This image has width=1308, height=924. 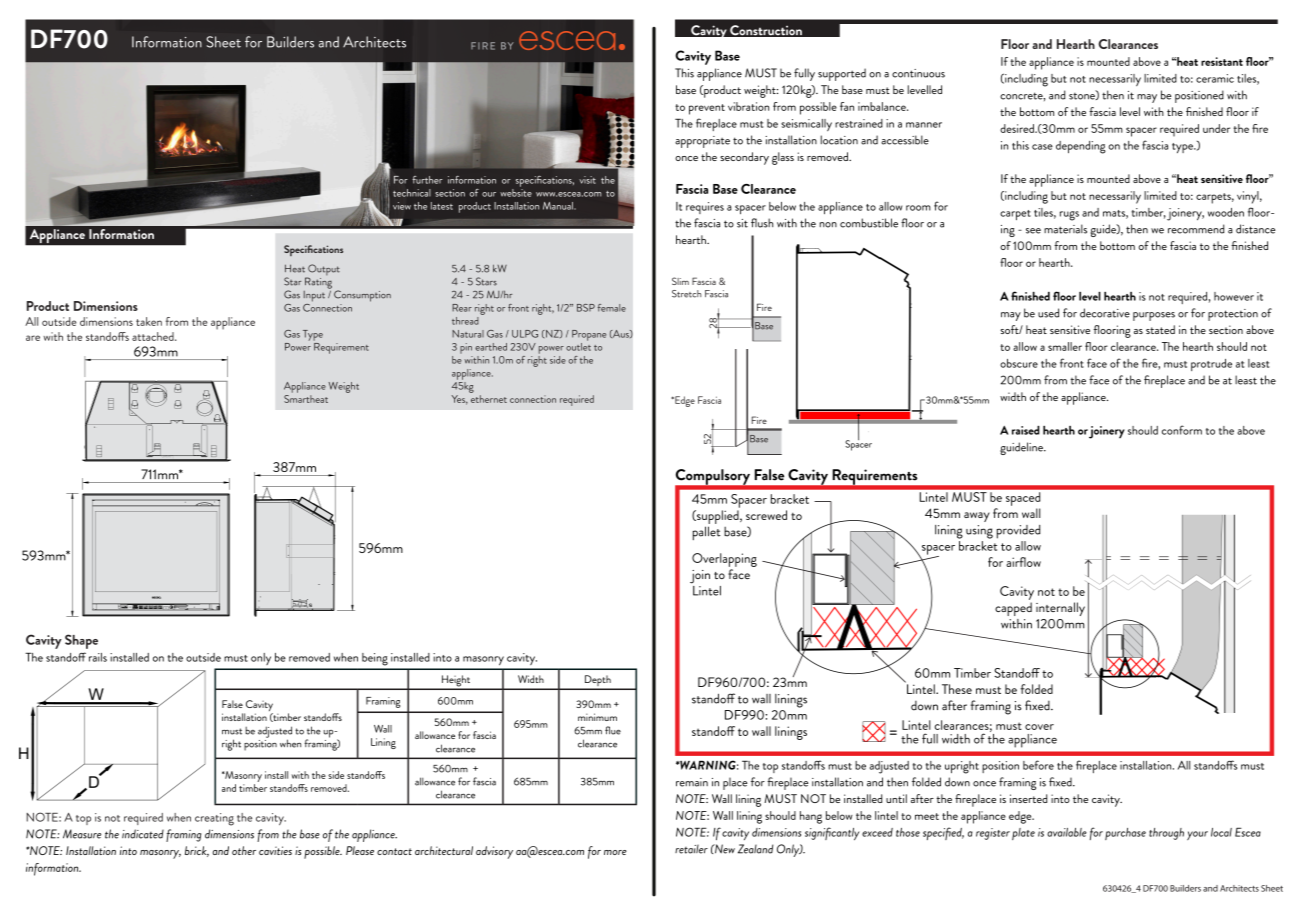 I want to click on prevent, so click(x=707, y=109).
